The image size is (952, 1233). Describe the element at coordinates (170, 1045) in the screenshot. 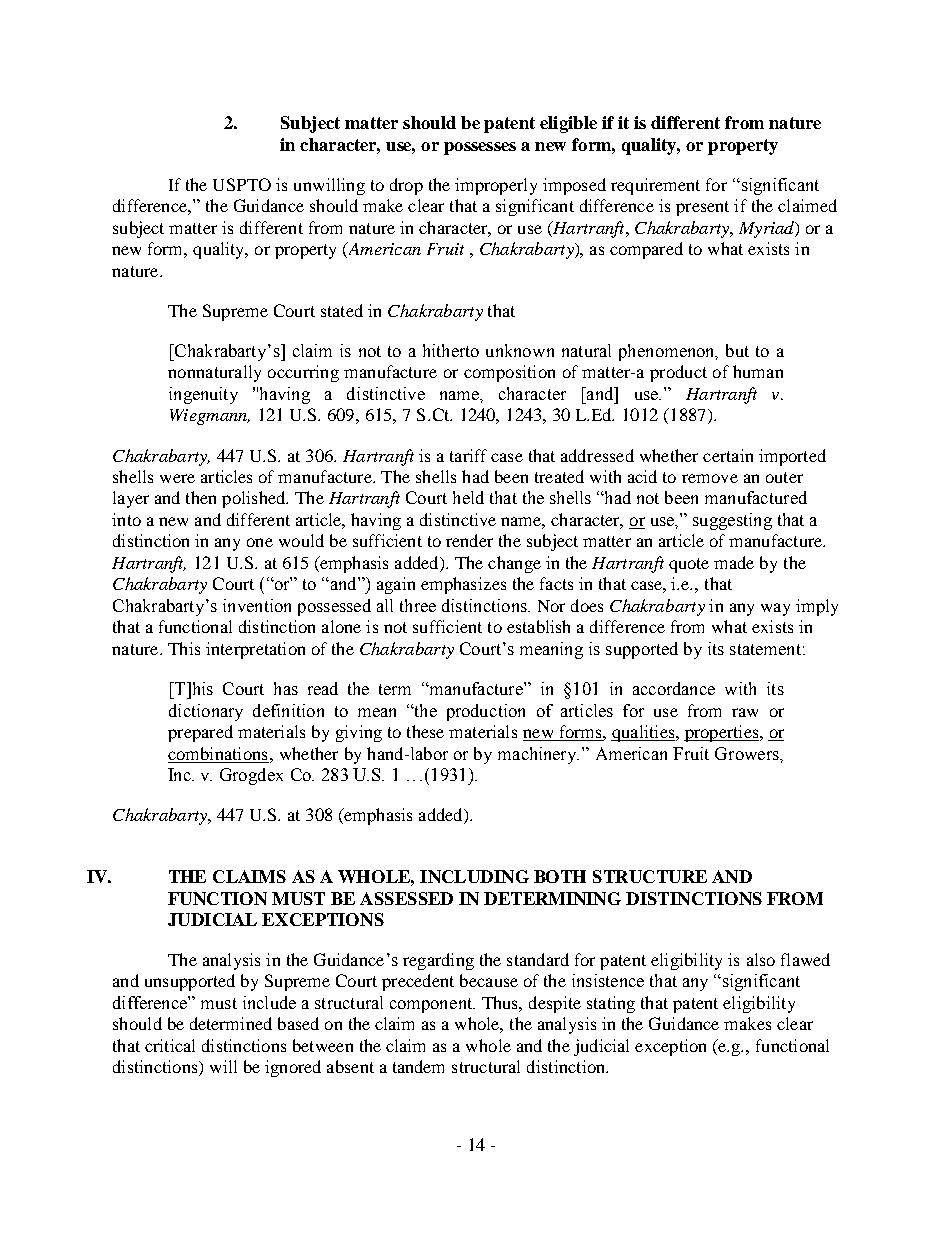

I see `critical` at that location.
